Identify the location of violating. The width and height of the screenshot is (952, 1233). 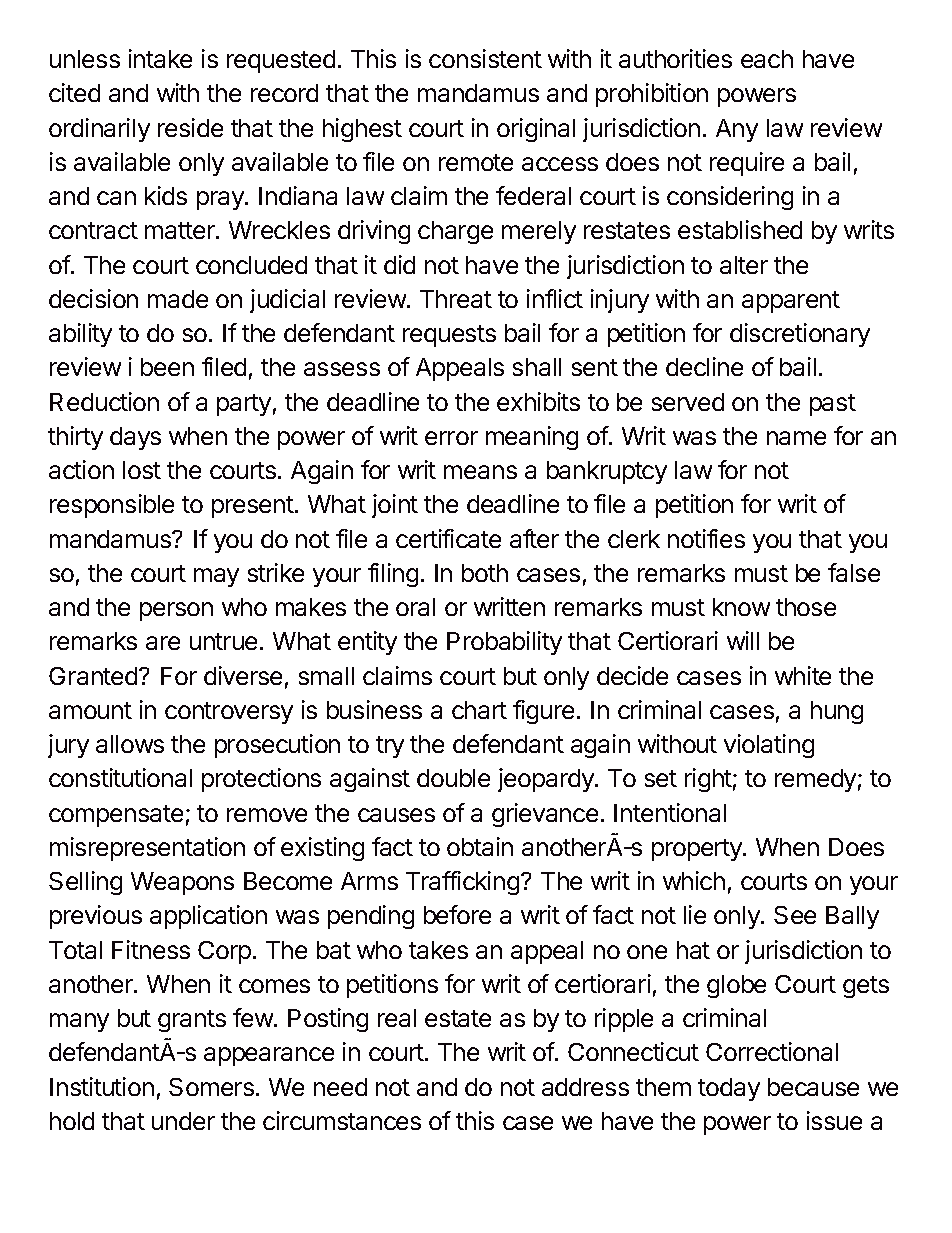
(769, 746).
